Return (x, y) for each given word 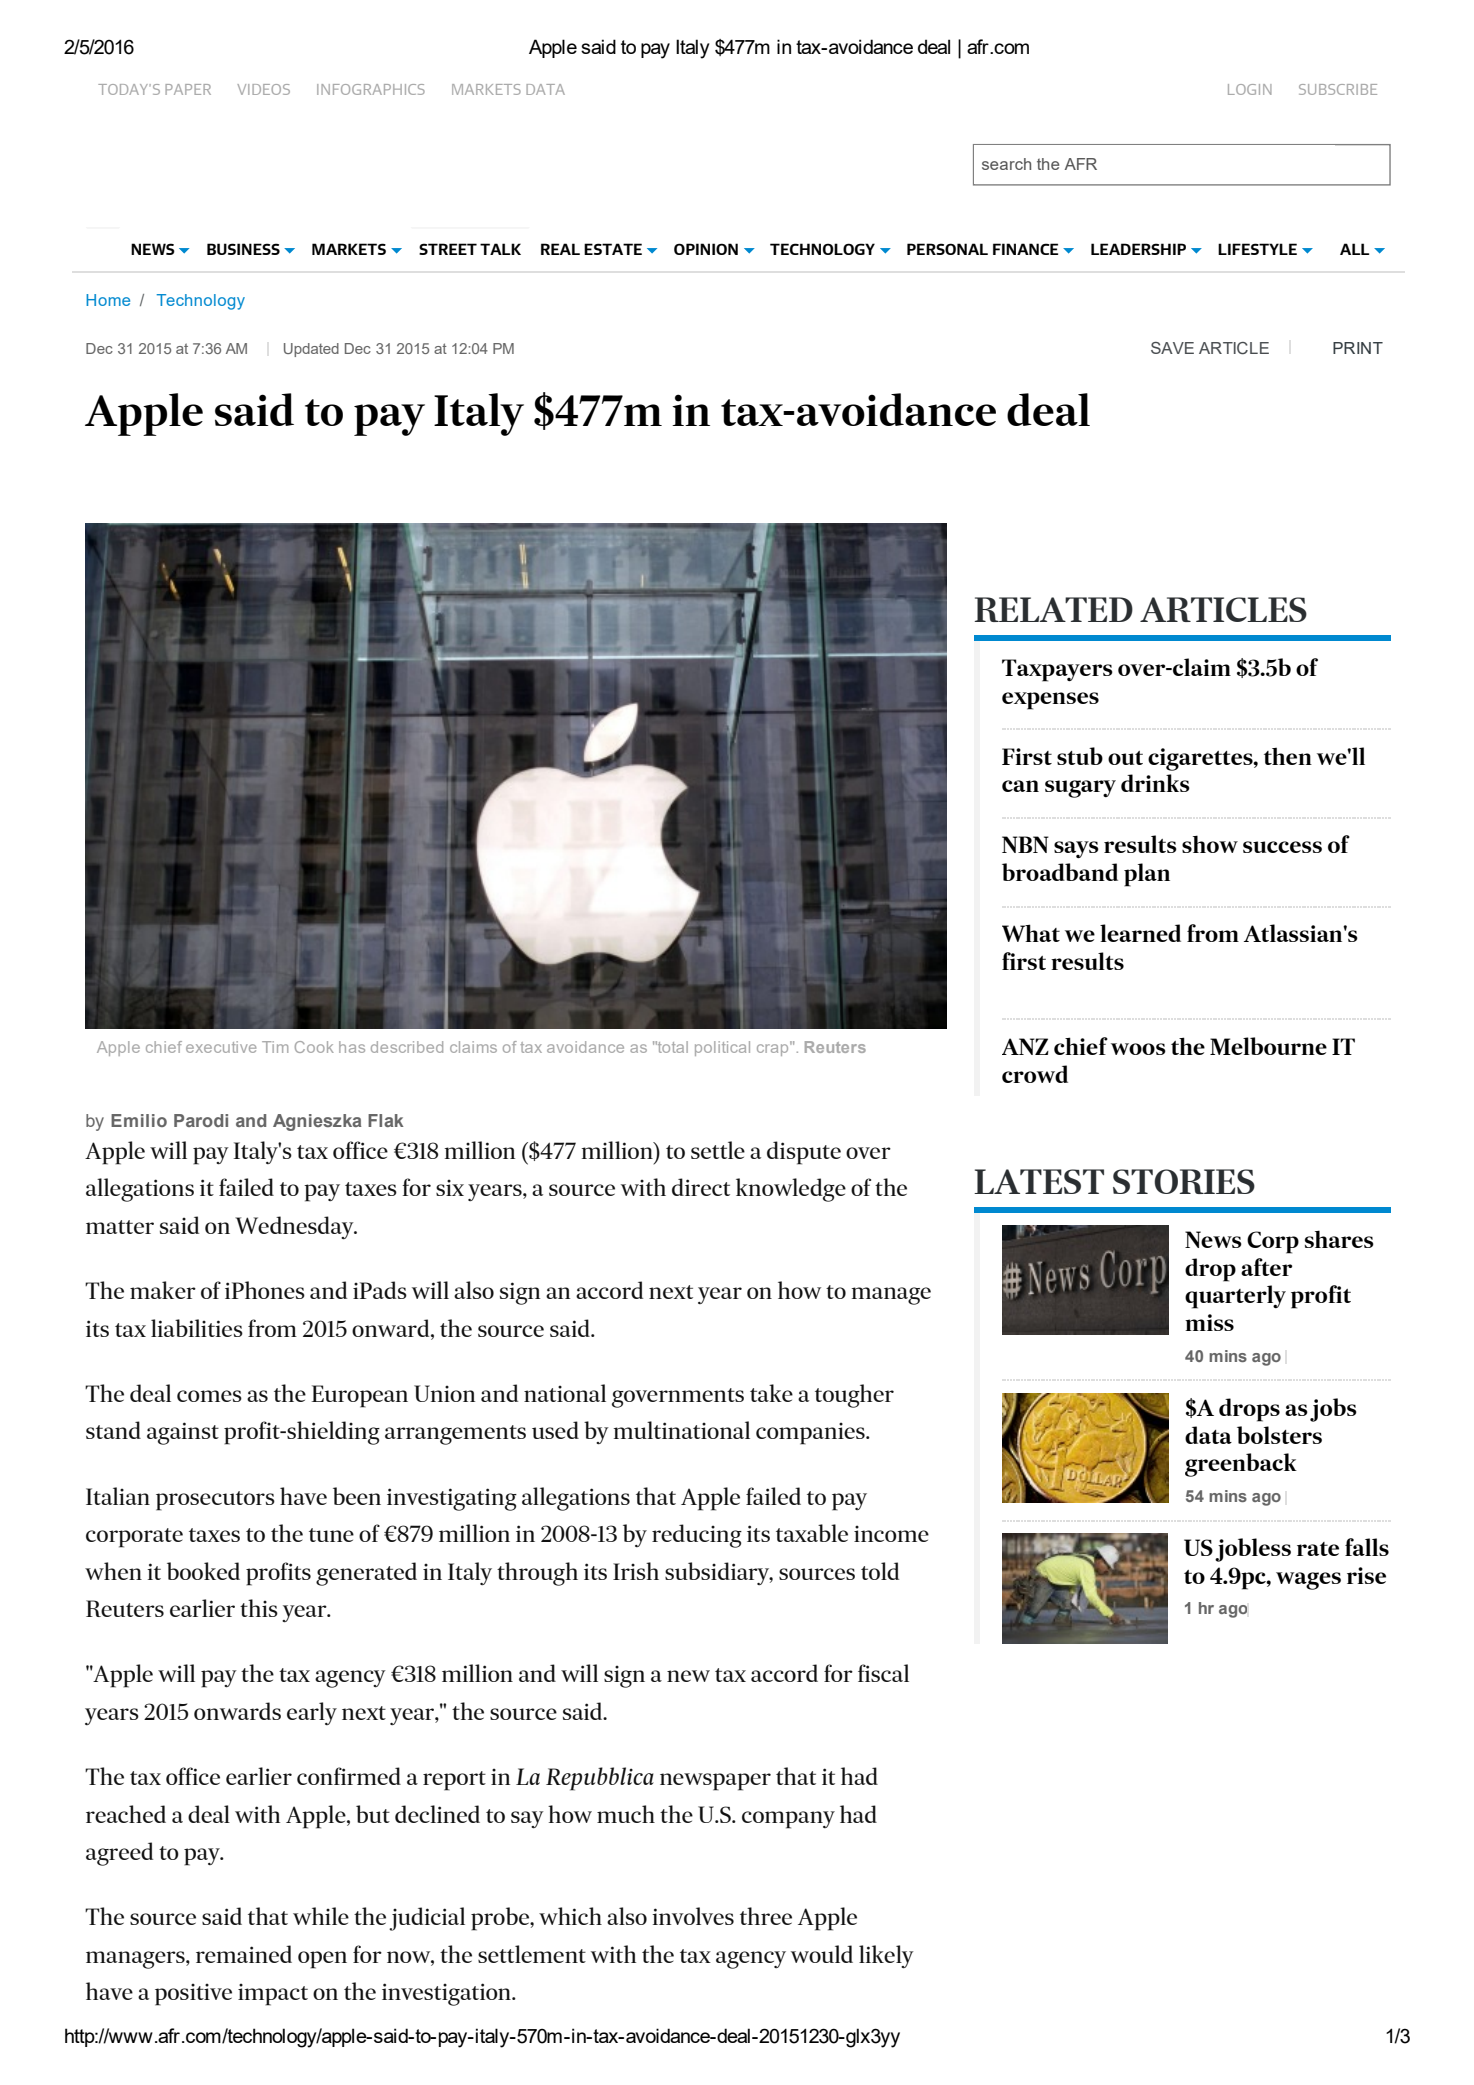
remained (244, 1954)
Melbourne (1268, 1046)
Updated (311, 350)
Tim (275, 1047)
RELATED (1054, 609)
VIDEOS (263, 89)
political (722, 1048)
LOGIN (1250, 89)
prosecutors (215, 1501)
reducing (697, 1536)
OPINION (706, 249)
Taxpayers (1057, 670)
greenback (1241, 1465)
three (766, 1916)
